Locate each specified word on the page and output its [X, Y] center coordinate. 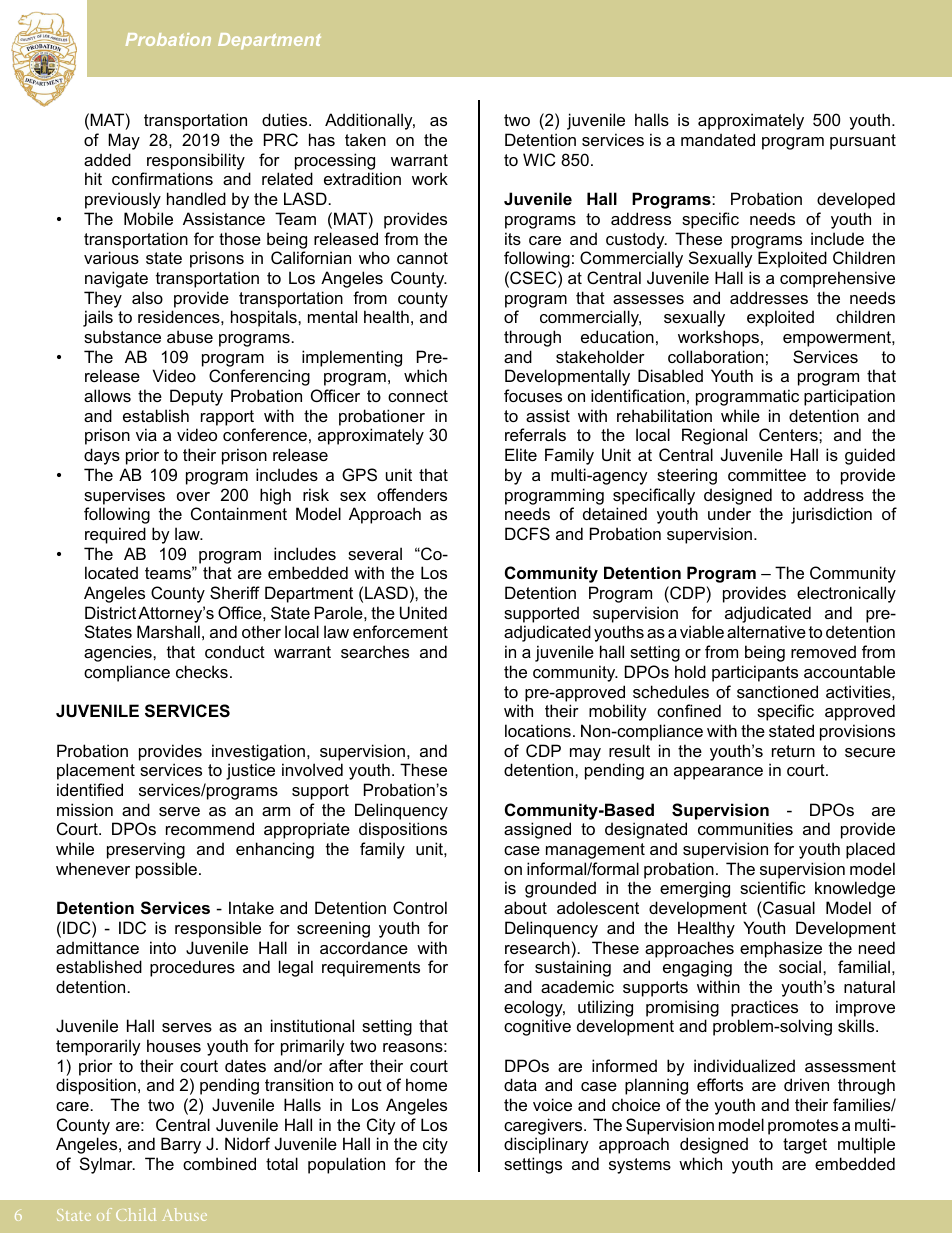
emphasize [781, 949]
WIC [539, 159]
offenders [412, 494]
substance [122, 336]
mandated [718, 139]
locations [538, 730]
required [115, 535]
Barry [181, 1145]
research [537, 947]
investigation [258, 752]
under [729, 513]
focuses [533, 395]
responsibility [196, 161]
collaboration [716, 356]
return [793, 751]
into [163, 947]
